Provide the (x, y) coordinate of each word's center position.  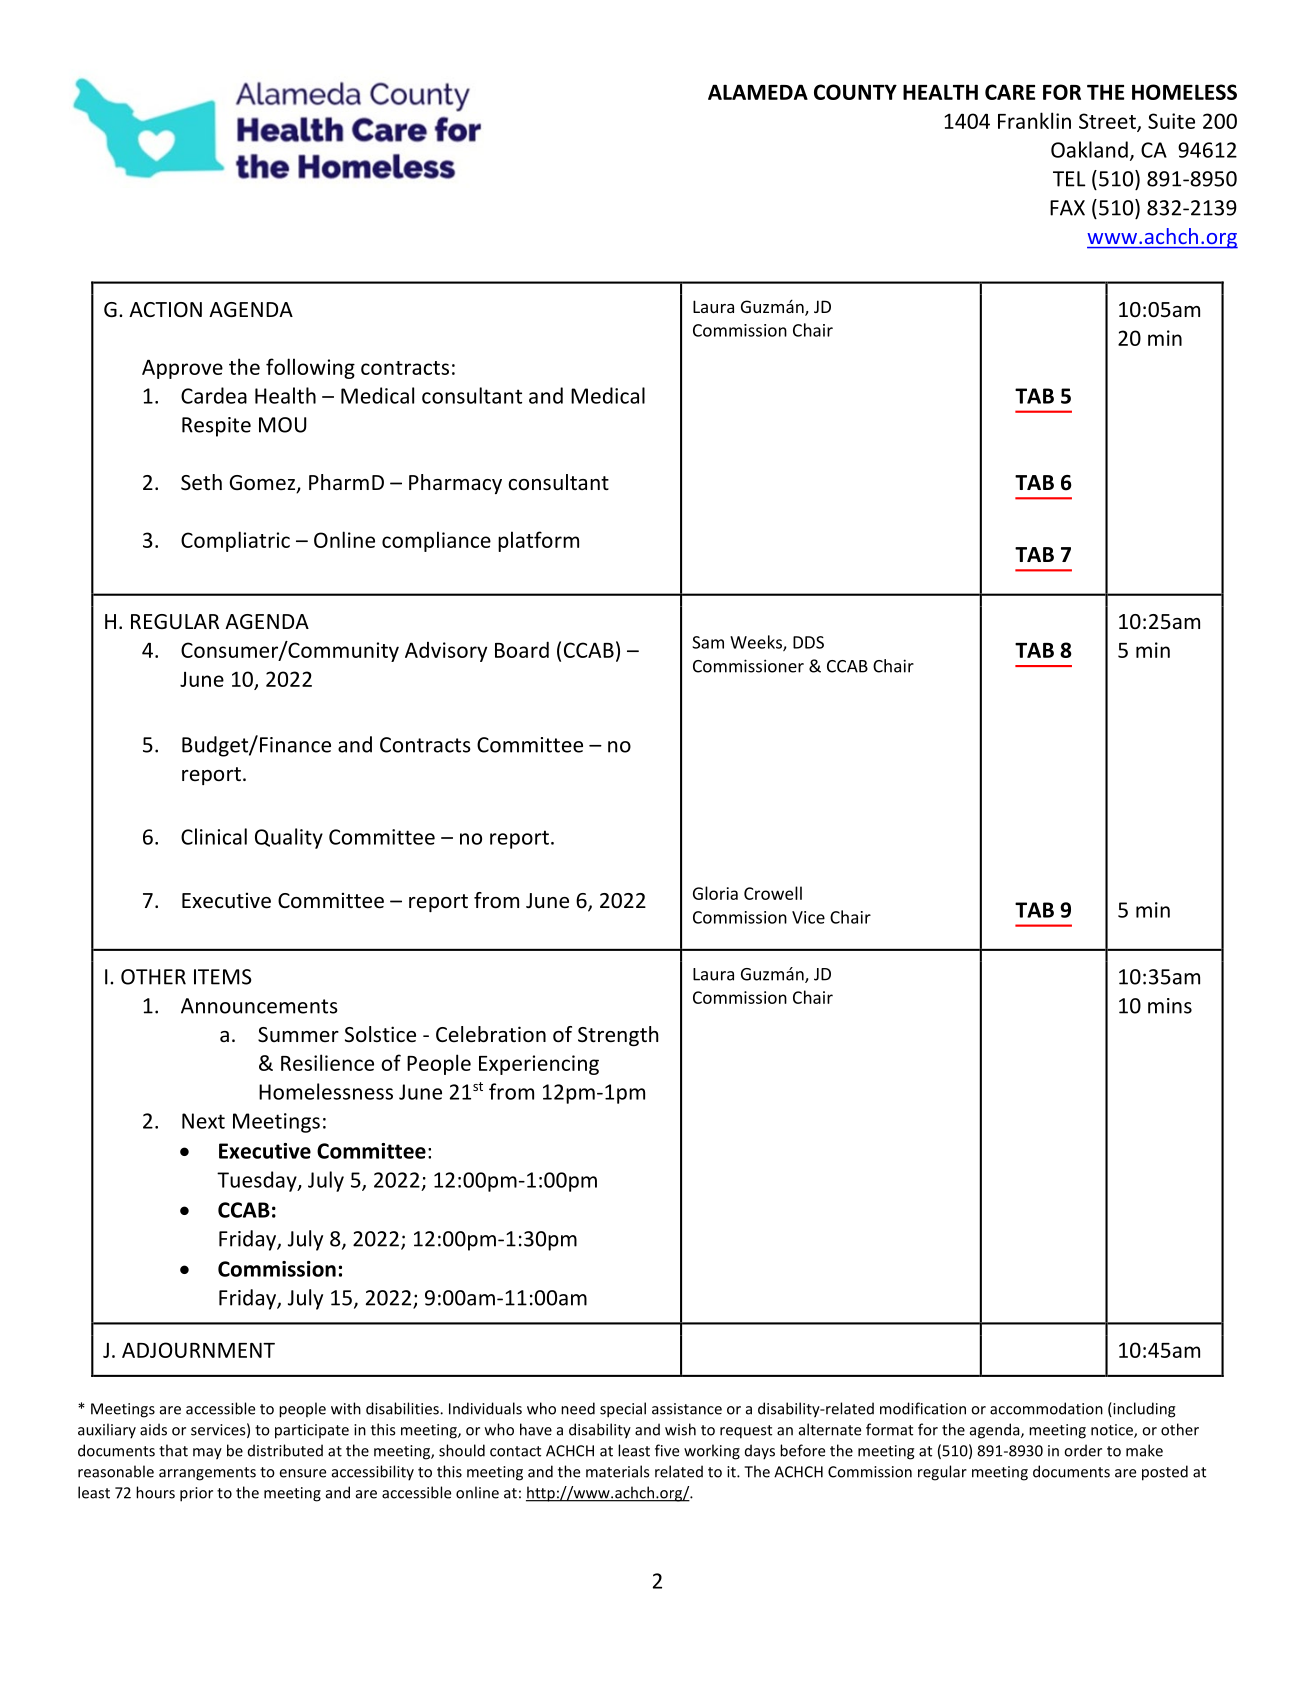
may (207, 1454)
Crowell (773, 893)
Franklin (1034, 120)
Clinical (214, 836)
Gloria (715, 893)
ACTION (165, 310)
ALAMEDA (758, 92)
